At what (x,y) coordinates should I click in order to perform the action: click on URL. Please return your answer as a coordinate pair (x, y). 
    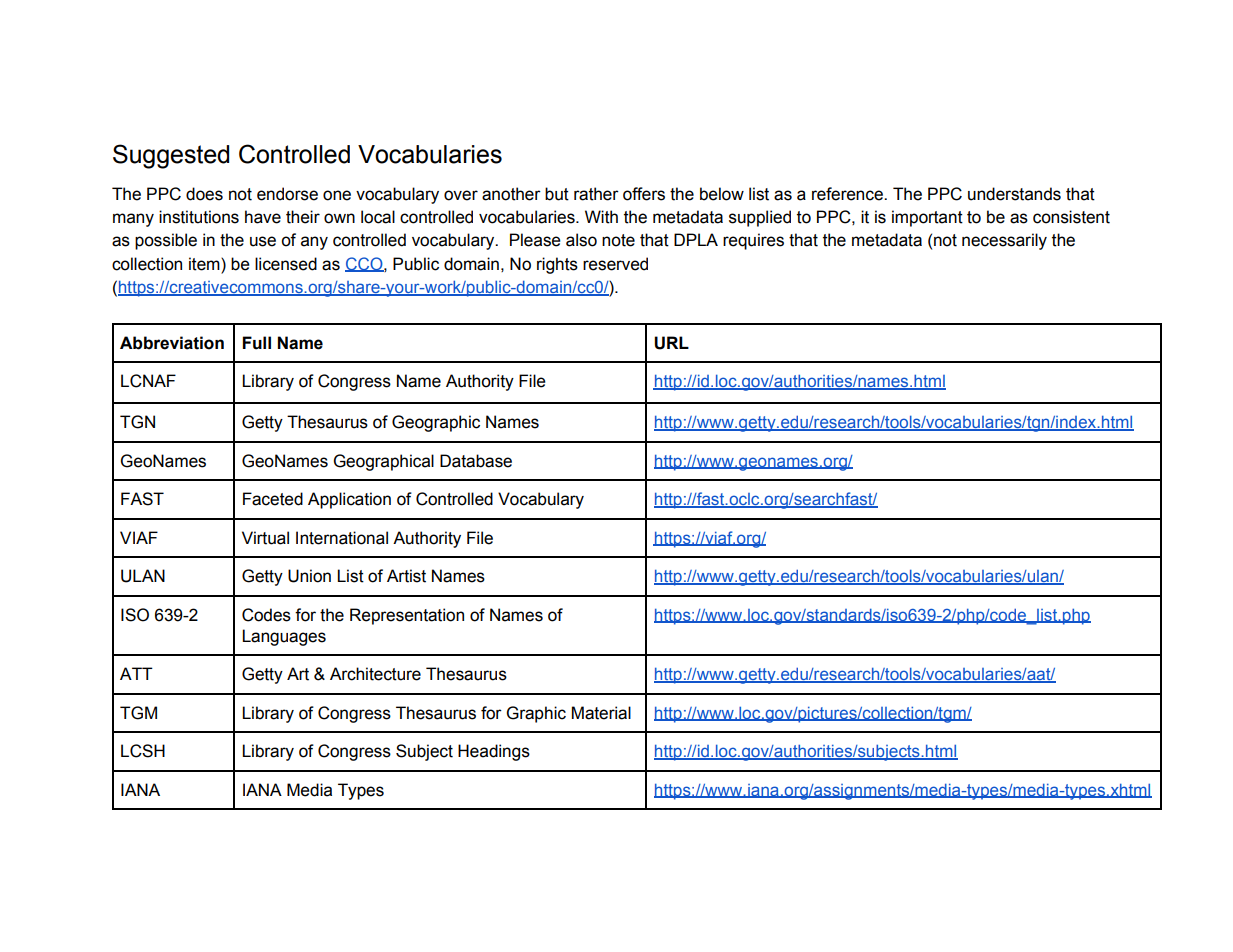
    Looking at the image, I should click on (671, 343).
